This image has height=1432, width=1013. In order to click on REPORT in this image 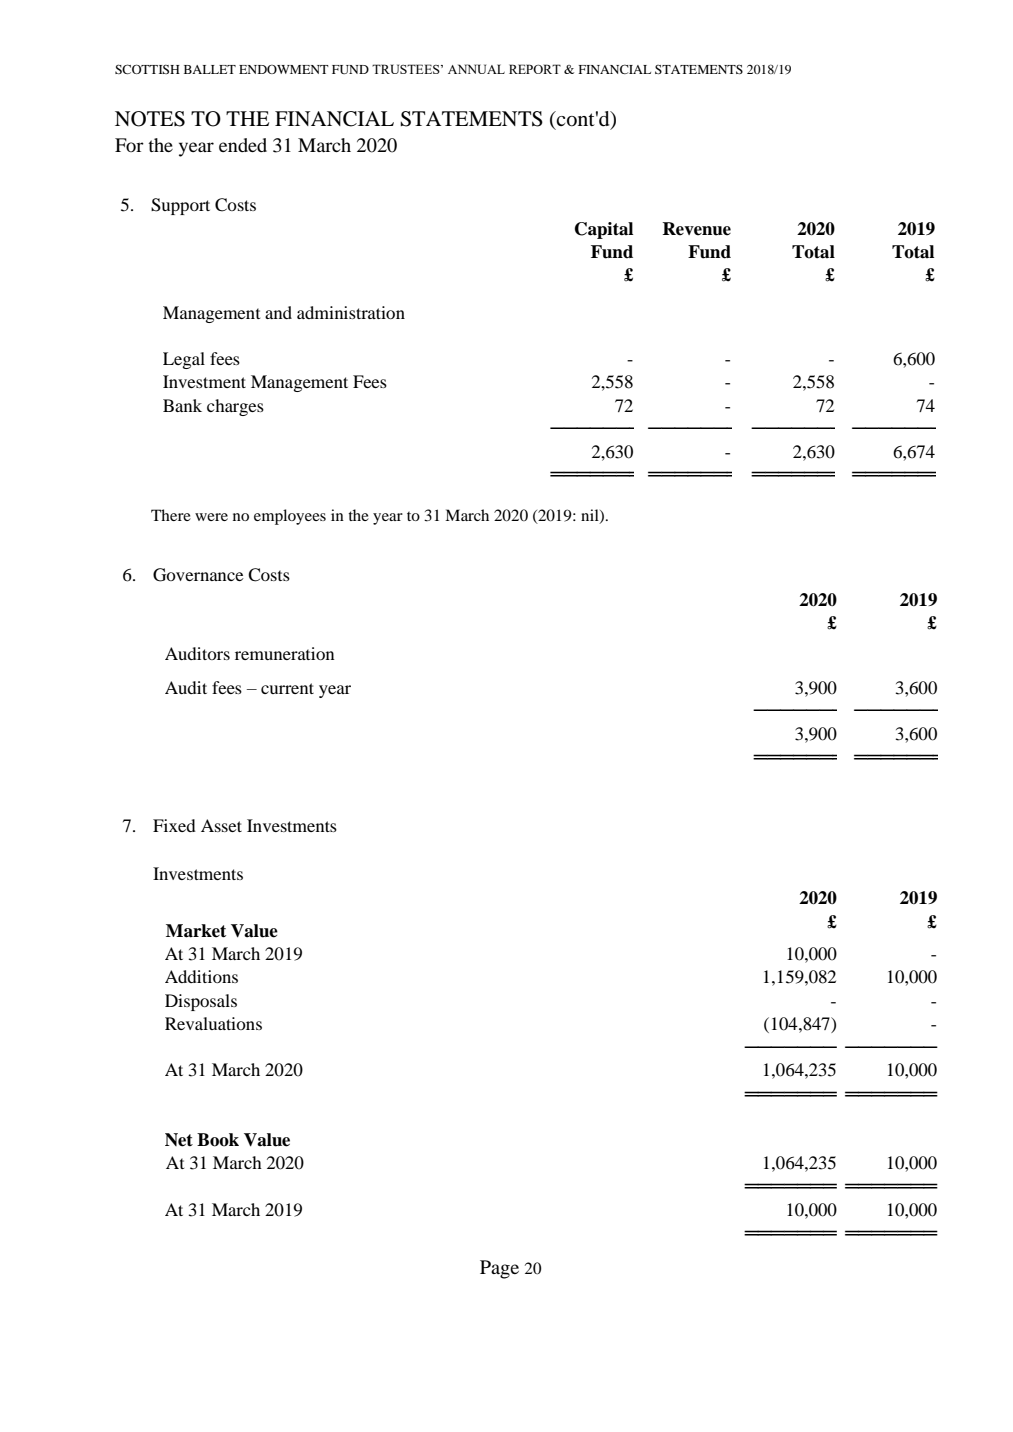, I will do `click(535, 69)`.
